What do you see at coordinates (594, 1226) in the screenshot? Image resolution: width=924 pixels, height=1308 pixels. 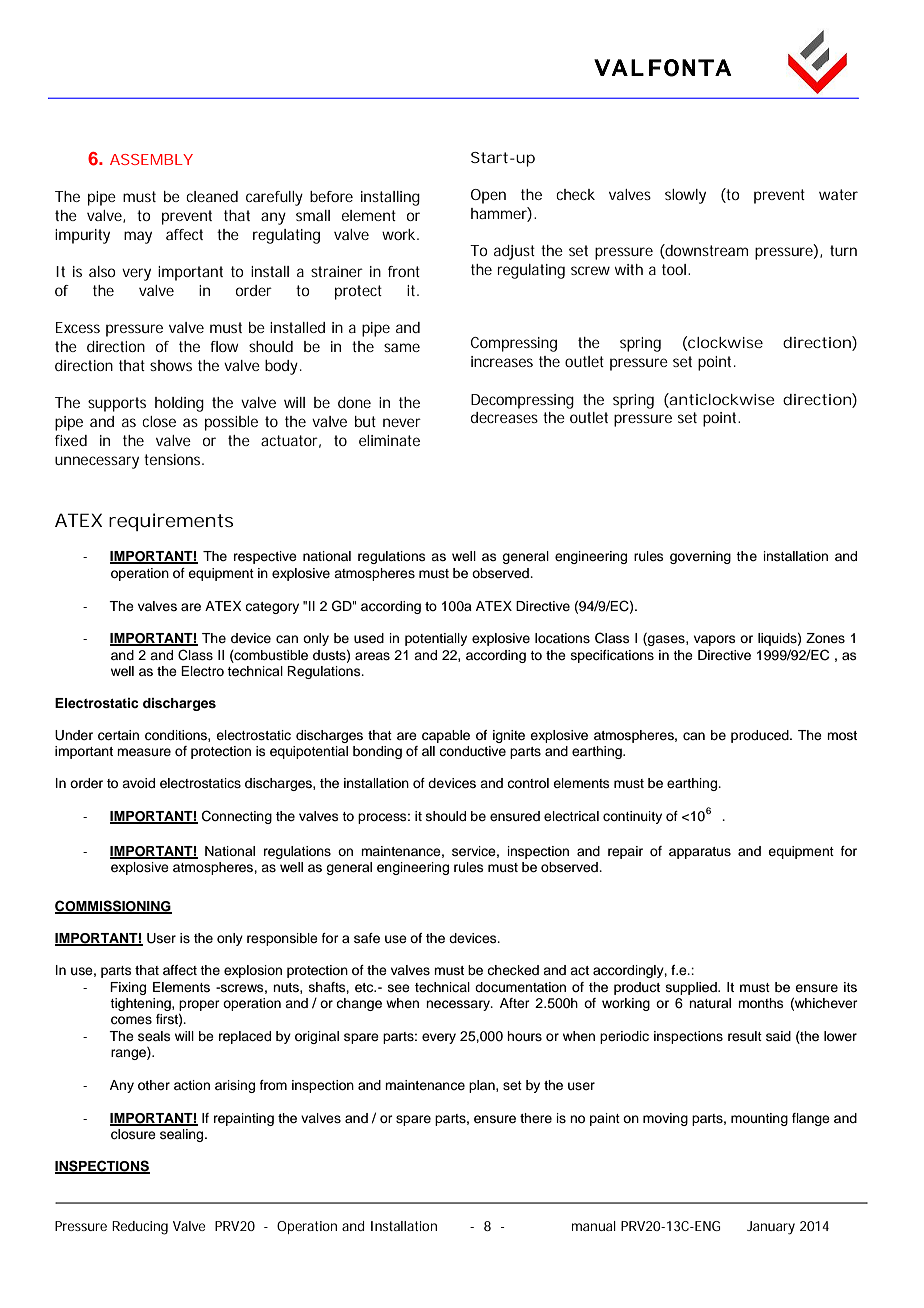 I see `manual` at bounding box center [594, 1226].
